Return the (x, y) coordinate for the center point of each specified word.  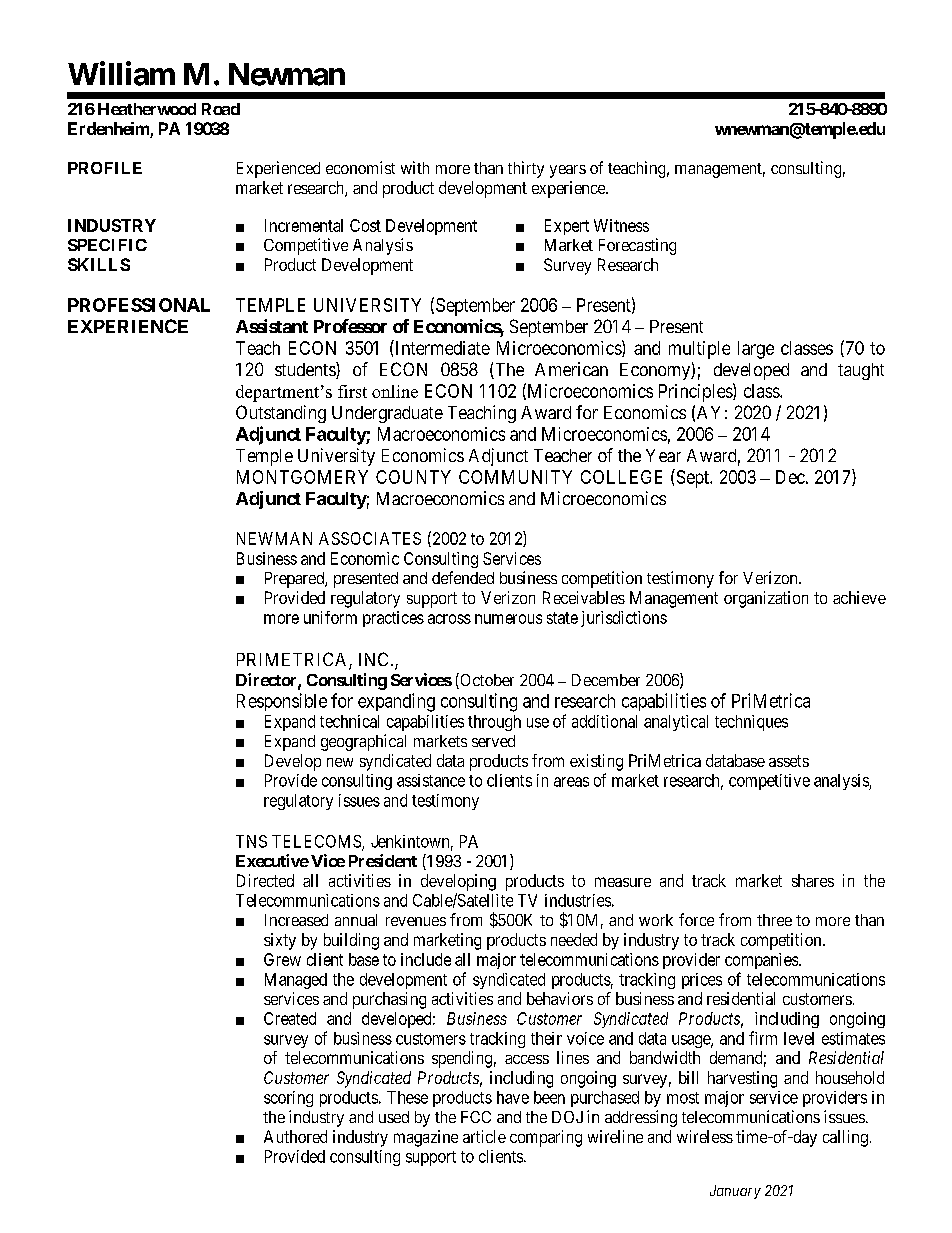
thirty (526, 169)
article (484, 1136)
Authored (295, 1136)
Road (221, 109)
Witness (621, 225)
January (735, 1192)
